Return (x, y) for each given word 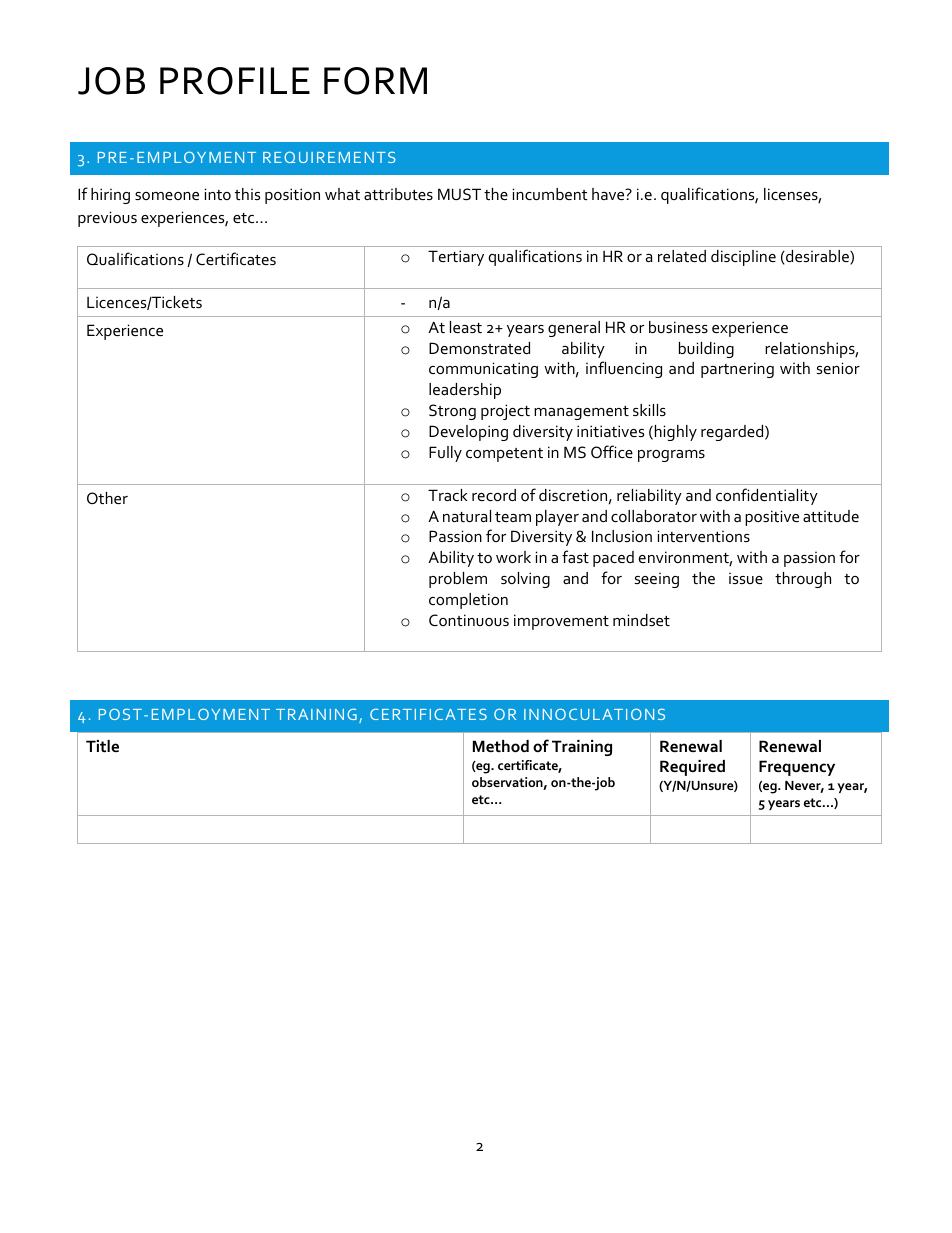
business (678, 327)
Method (501, 746)
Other (107, 498)
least (466, 327)
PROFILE (235, 81)
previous (107, 219)
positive (772, 518)
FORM (375, 81)
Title (102, 746)
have (609, 194)
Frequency (797, 768)
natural (467, 516)
